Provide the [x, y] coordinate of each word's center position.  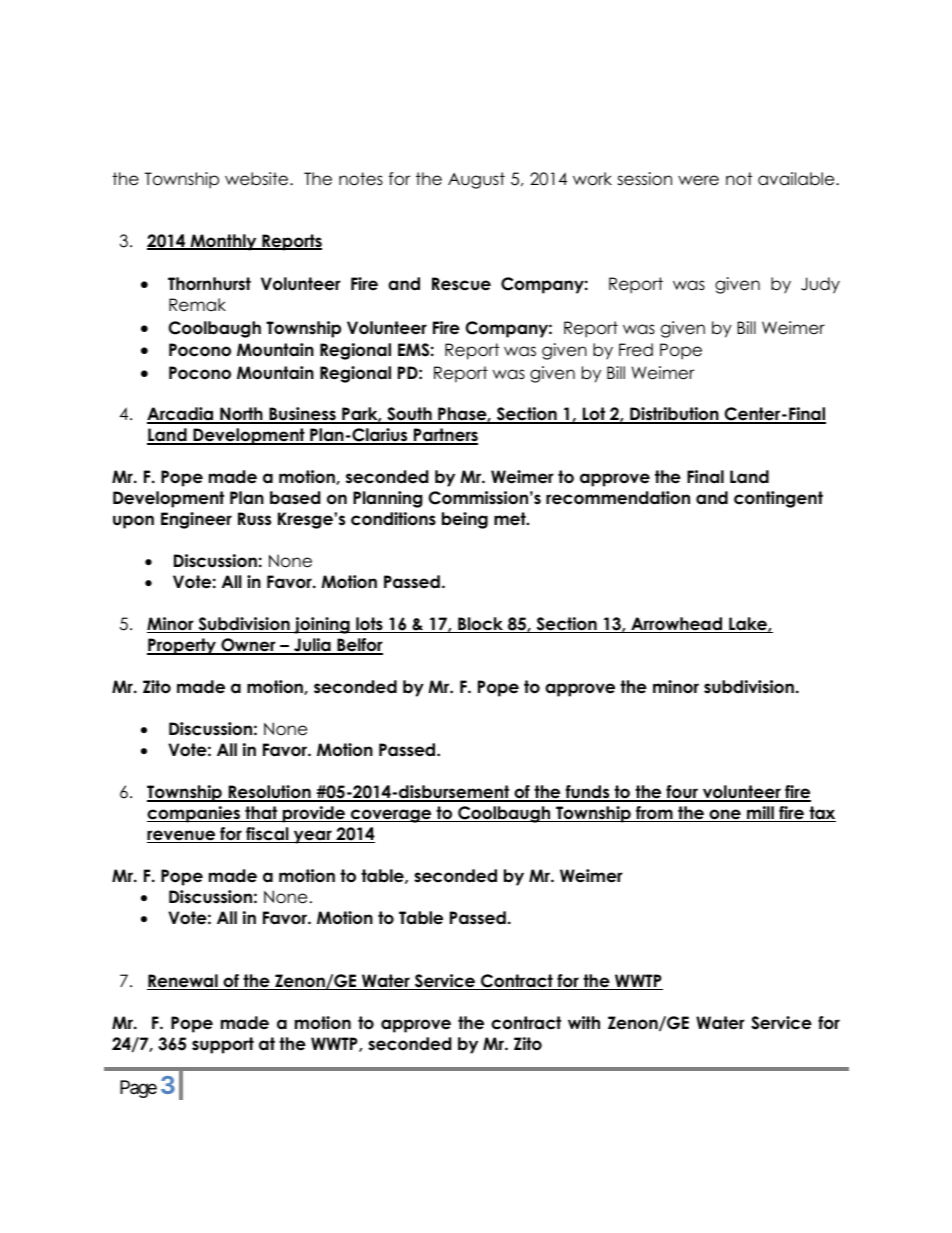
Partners [445, 436]
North [241, 415]
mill [760, 814]
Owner [248, 646]
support [223, 1045]
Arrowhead [677, 625]
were [698, 180]
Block [481, 625]
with [584, 1022]
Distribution [674, 415]
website [258, 179]
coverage [391, 816]
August [476, 180]
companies [195, 814]
